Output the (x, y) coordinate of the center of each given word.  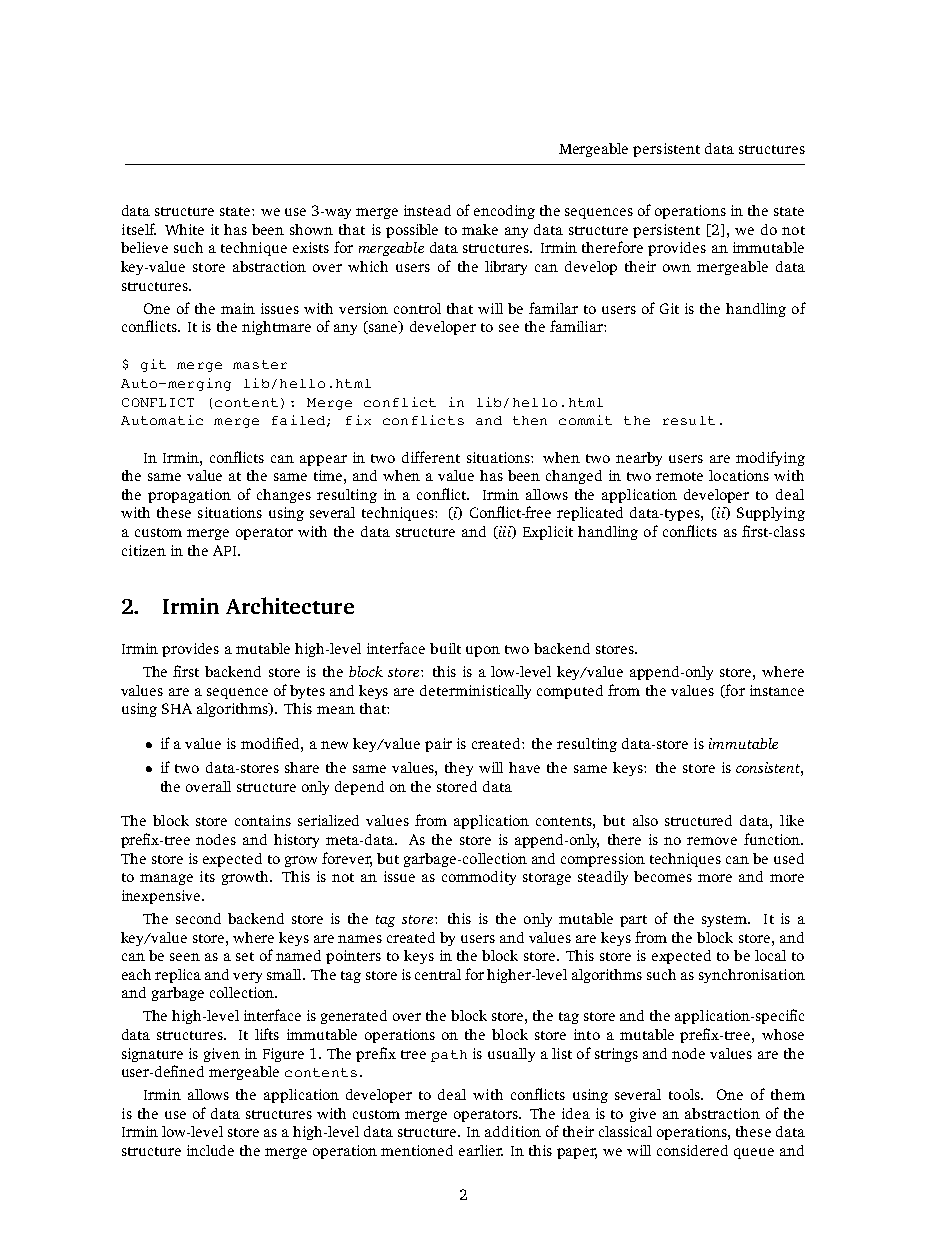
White (184, 229)
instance (777, 690)
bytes (307, 692)
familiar (577, 326)
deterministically (475, 692)
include (210, 1150)
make (480, 229)
